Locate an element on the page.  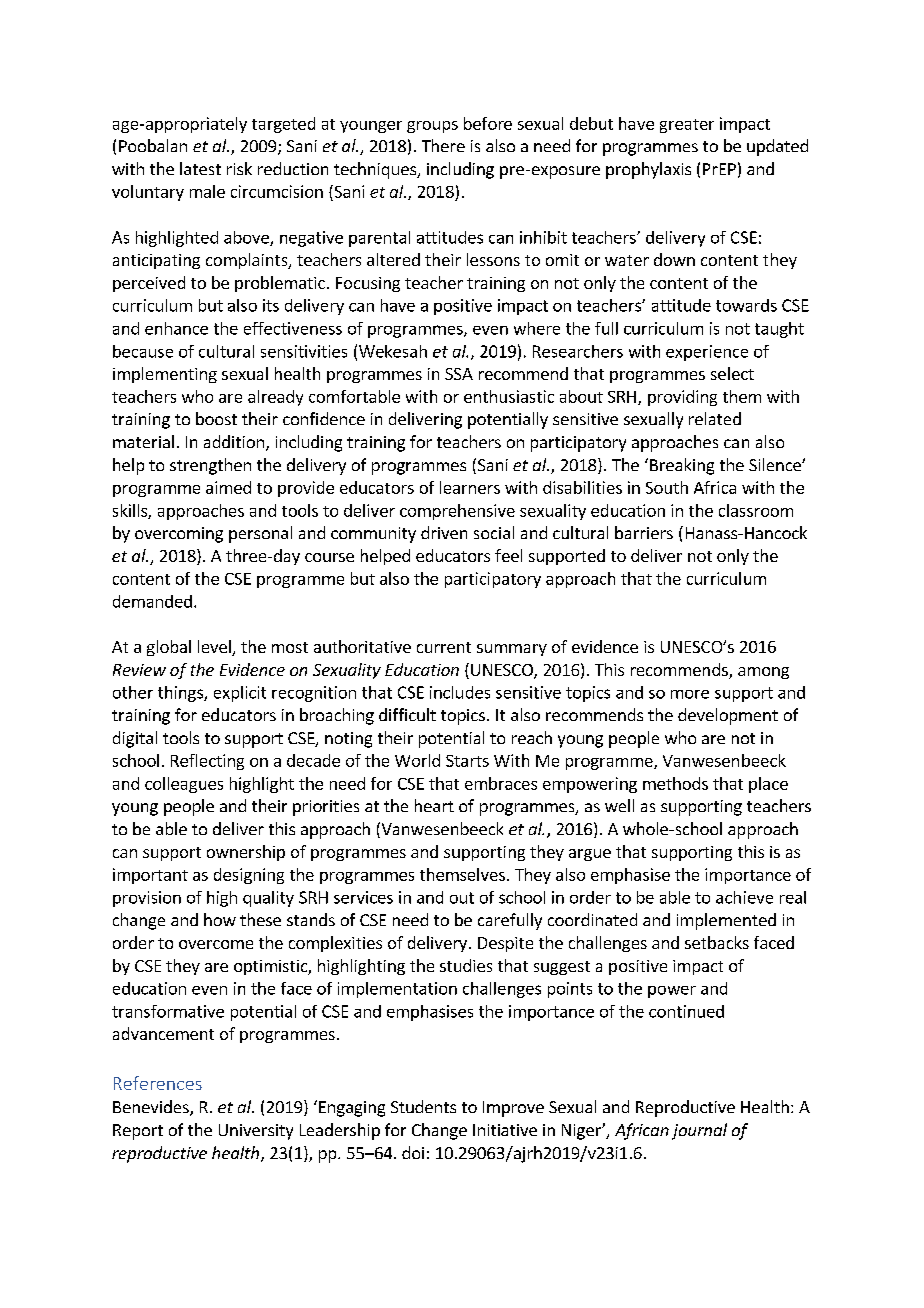
learners is located at coordinates (470, 487).
